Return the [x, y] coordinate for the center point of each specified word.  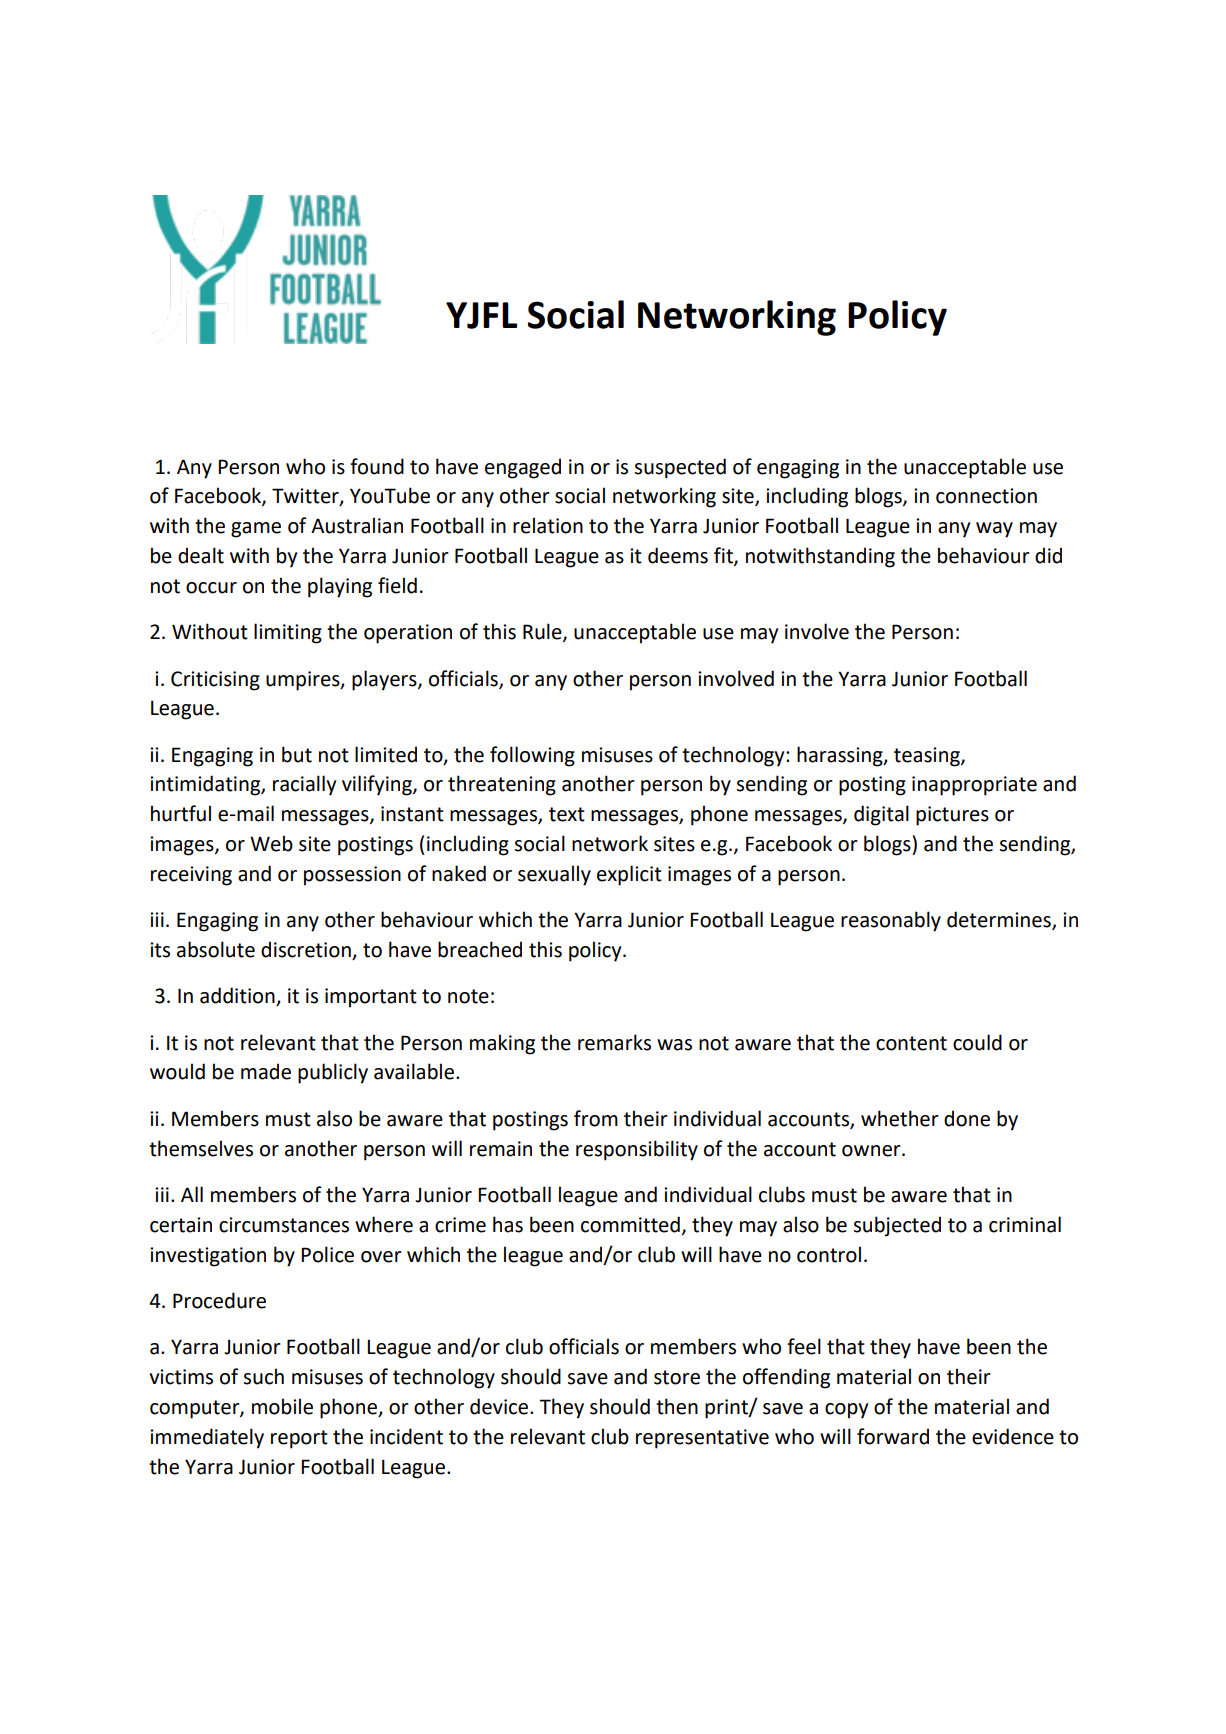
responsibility [637, 1150]
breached [480, 949]
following [532, 756]
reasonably [891, 921]
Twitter [306, 497]
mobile [282, 1406]
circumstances [284, 1225]
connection [986, 496]
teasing [928, 757]
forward [893, 1436]
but [297, 754]
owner [872, 1151]
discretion [307, 950]
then [677, 1406]
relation [548, 525]
